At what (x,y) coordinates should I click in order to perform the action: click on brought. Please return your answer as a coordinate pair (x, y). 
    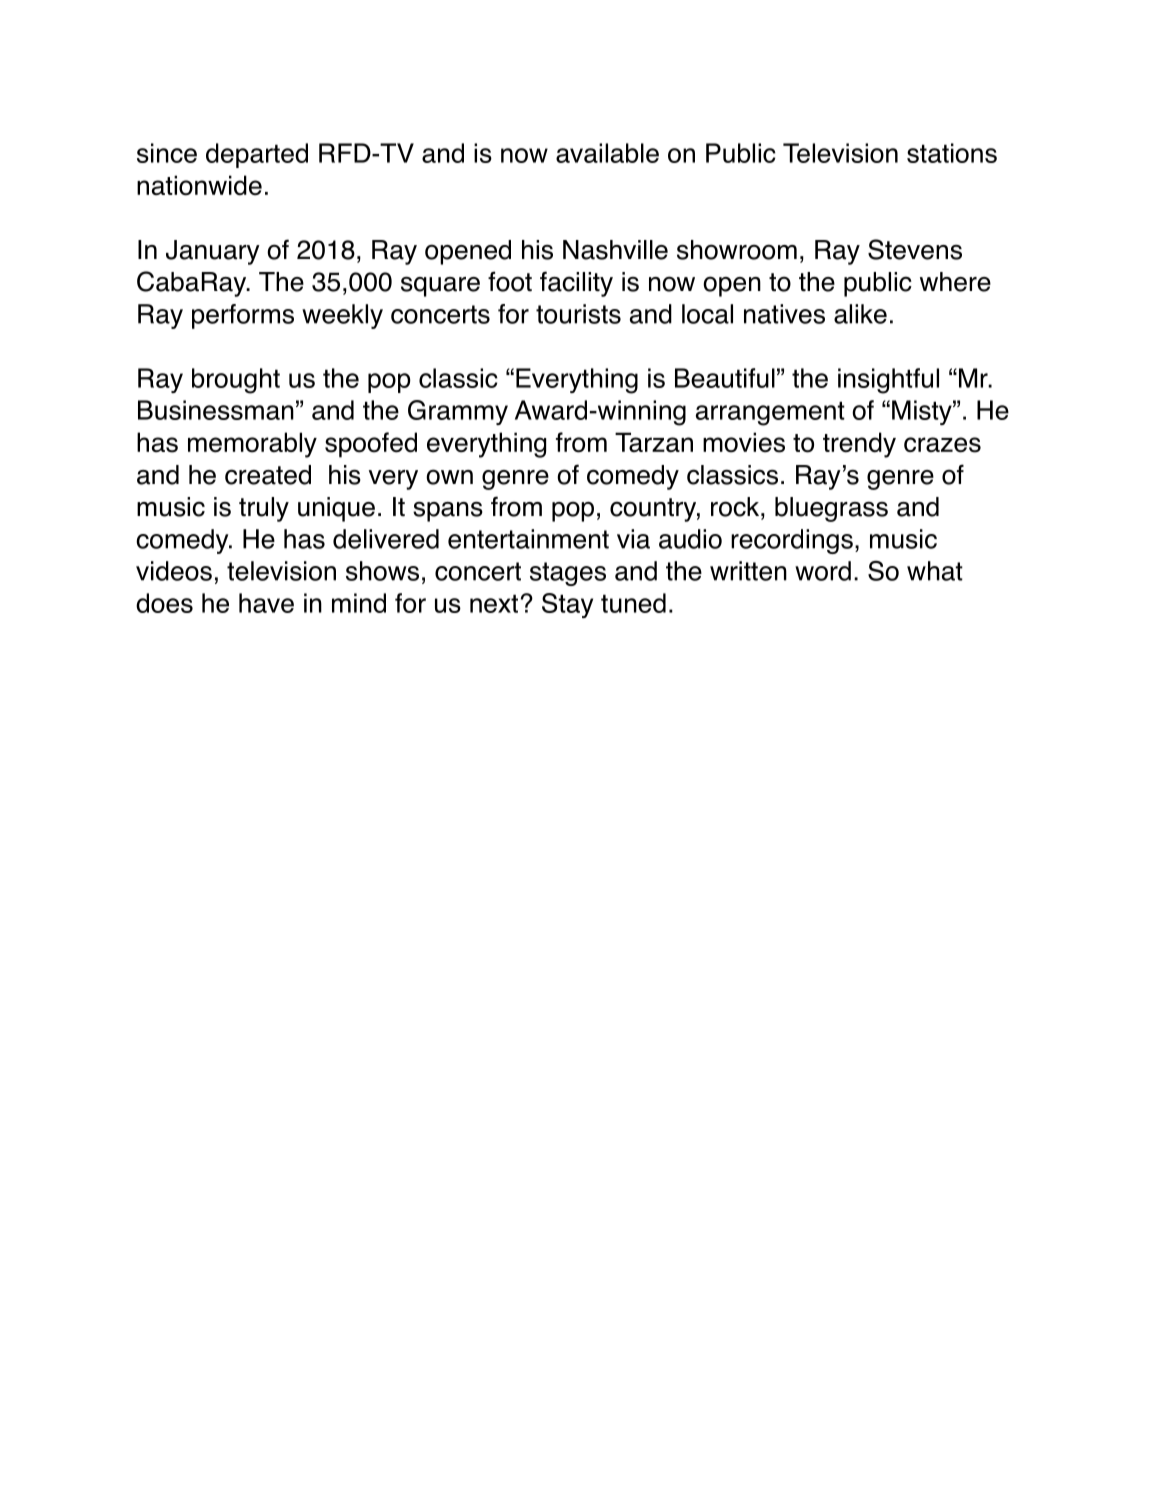
    Looking at the image, I should click on (236, 381).
